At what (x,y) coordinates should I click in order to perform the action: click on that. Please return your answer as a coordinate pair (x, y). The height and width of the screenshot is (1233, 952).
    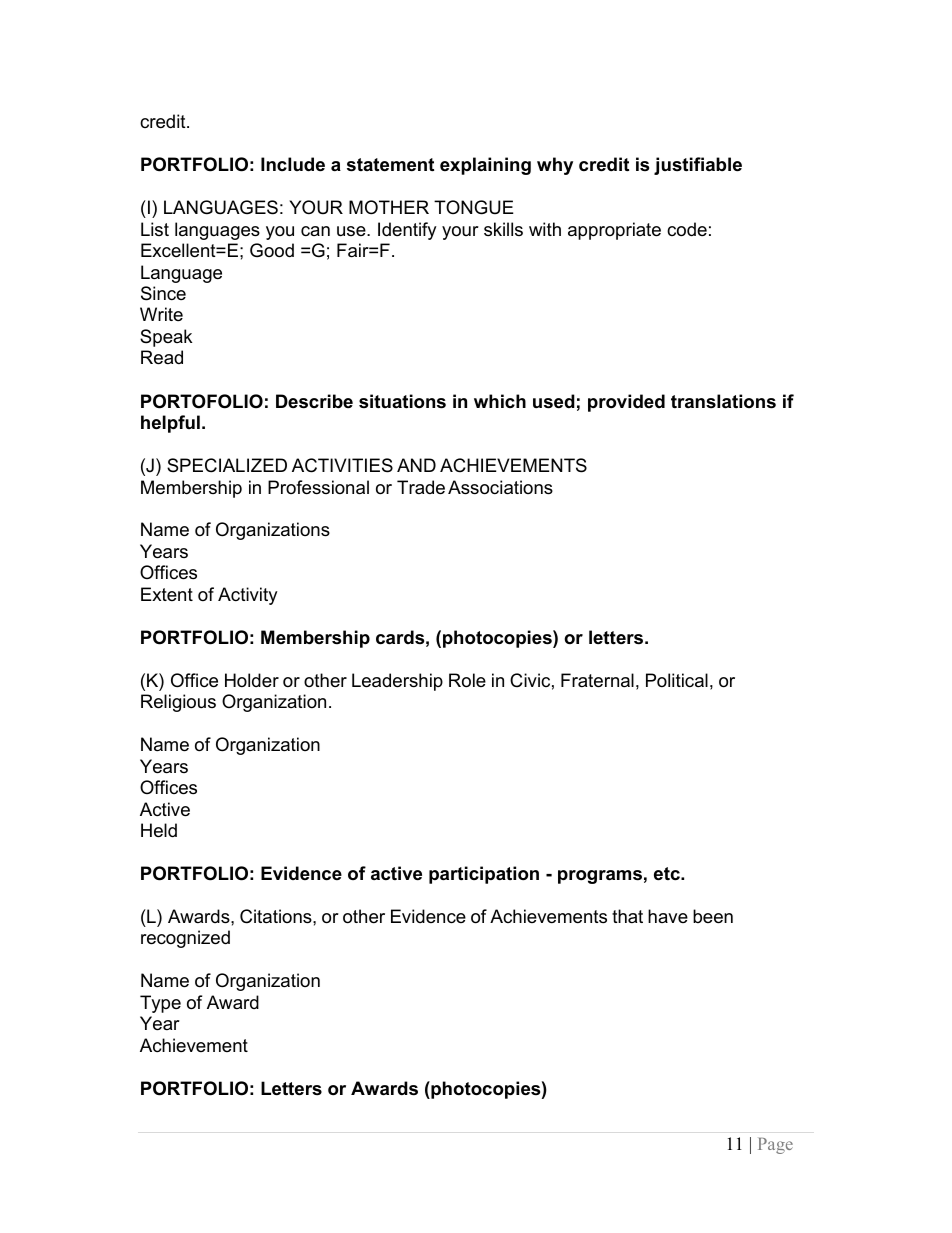
    Looking at the image, I should click on (627, 916).
